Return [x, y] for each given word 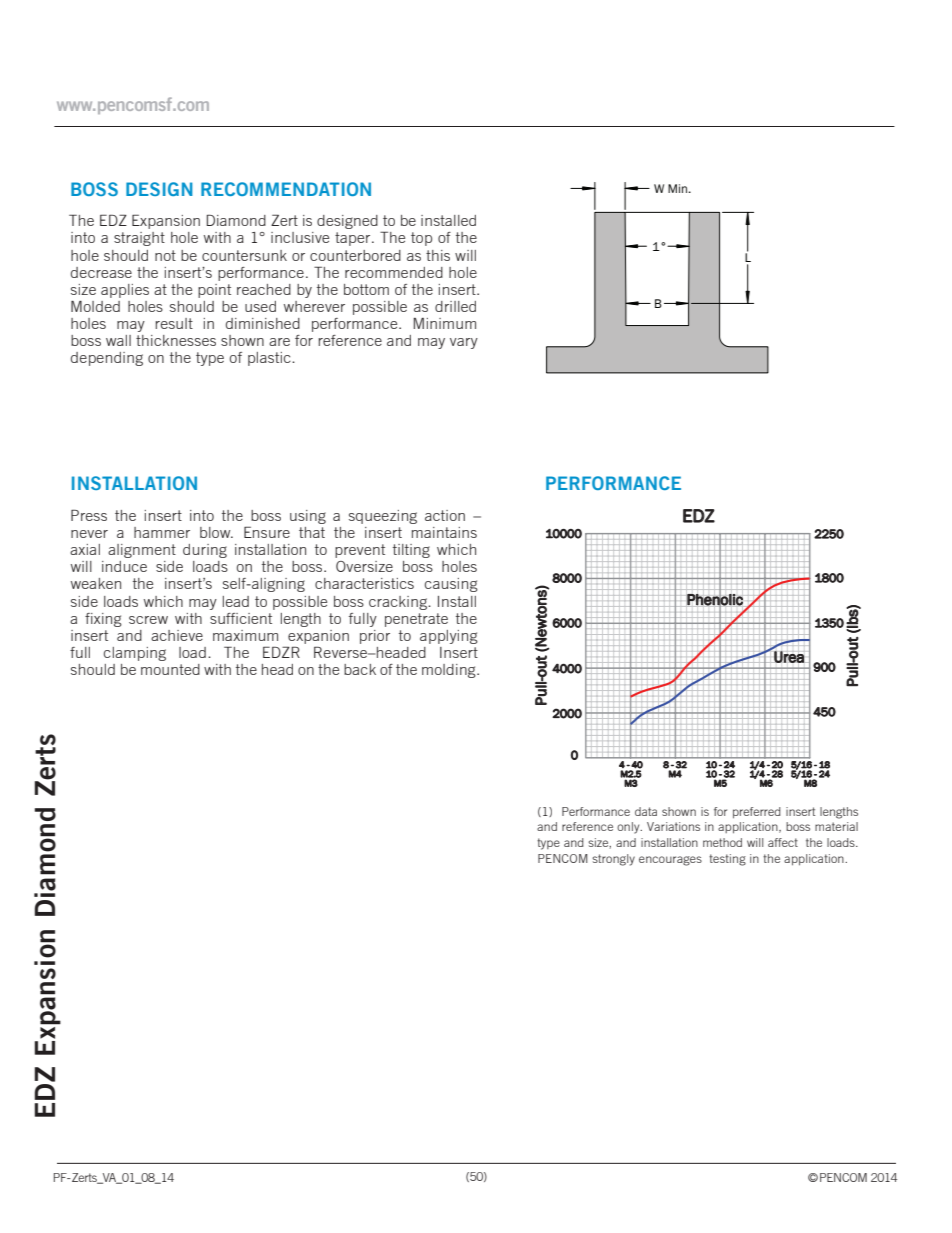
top [421, 239]
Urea [789, 657]
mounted [170, 669]
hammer [162, 532]
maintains [444, 532]
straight [139, 239]
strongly [613, 860]
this [438, 255]
